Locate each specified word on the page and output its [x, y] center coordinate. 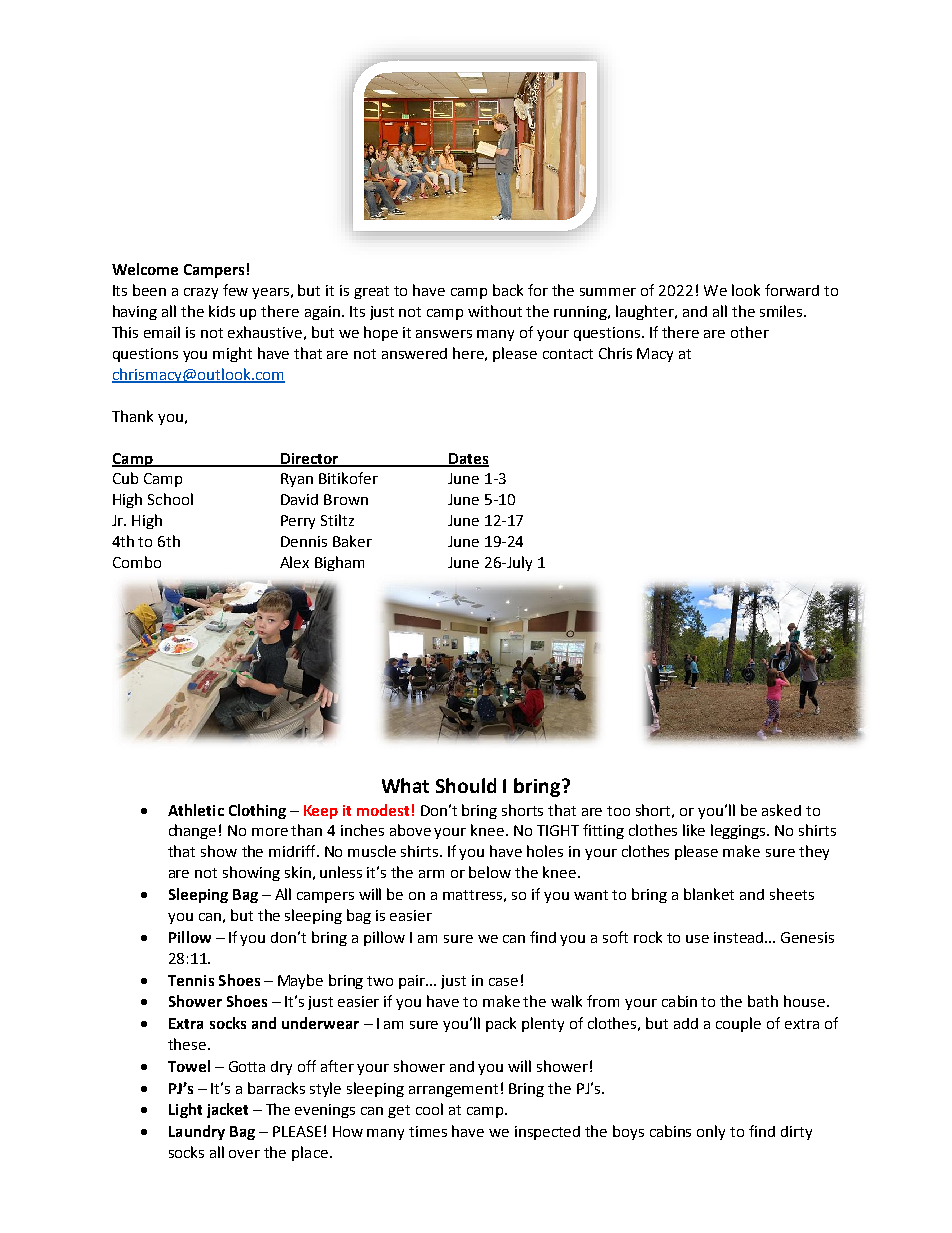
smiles [782, 311]
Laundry [197, 1132]
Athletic [196, 810]
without [495, 311]
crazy [201, 293]
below [490, 872]
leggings [740, 831]
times [428, 1131]
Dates [468, 459]
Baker [352, 541]
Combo [137, 562]
